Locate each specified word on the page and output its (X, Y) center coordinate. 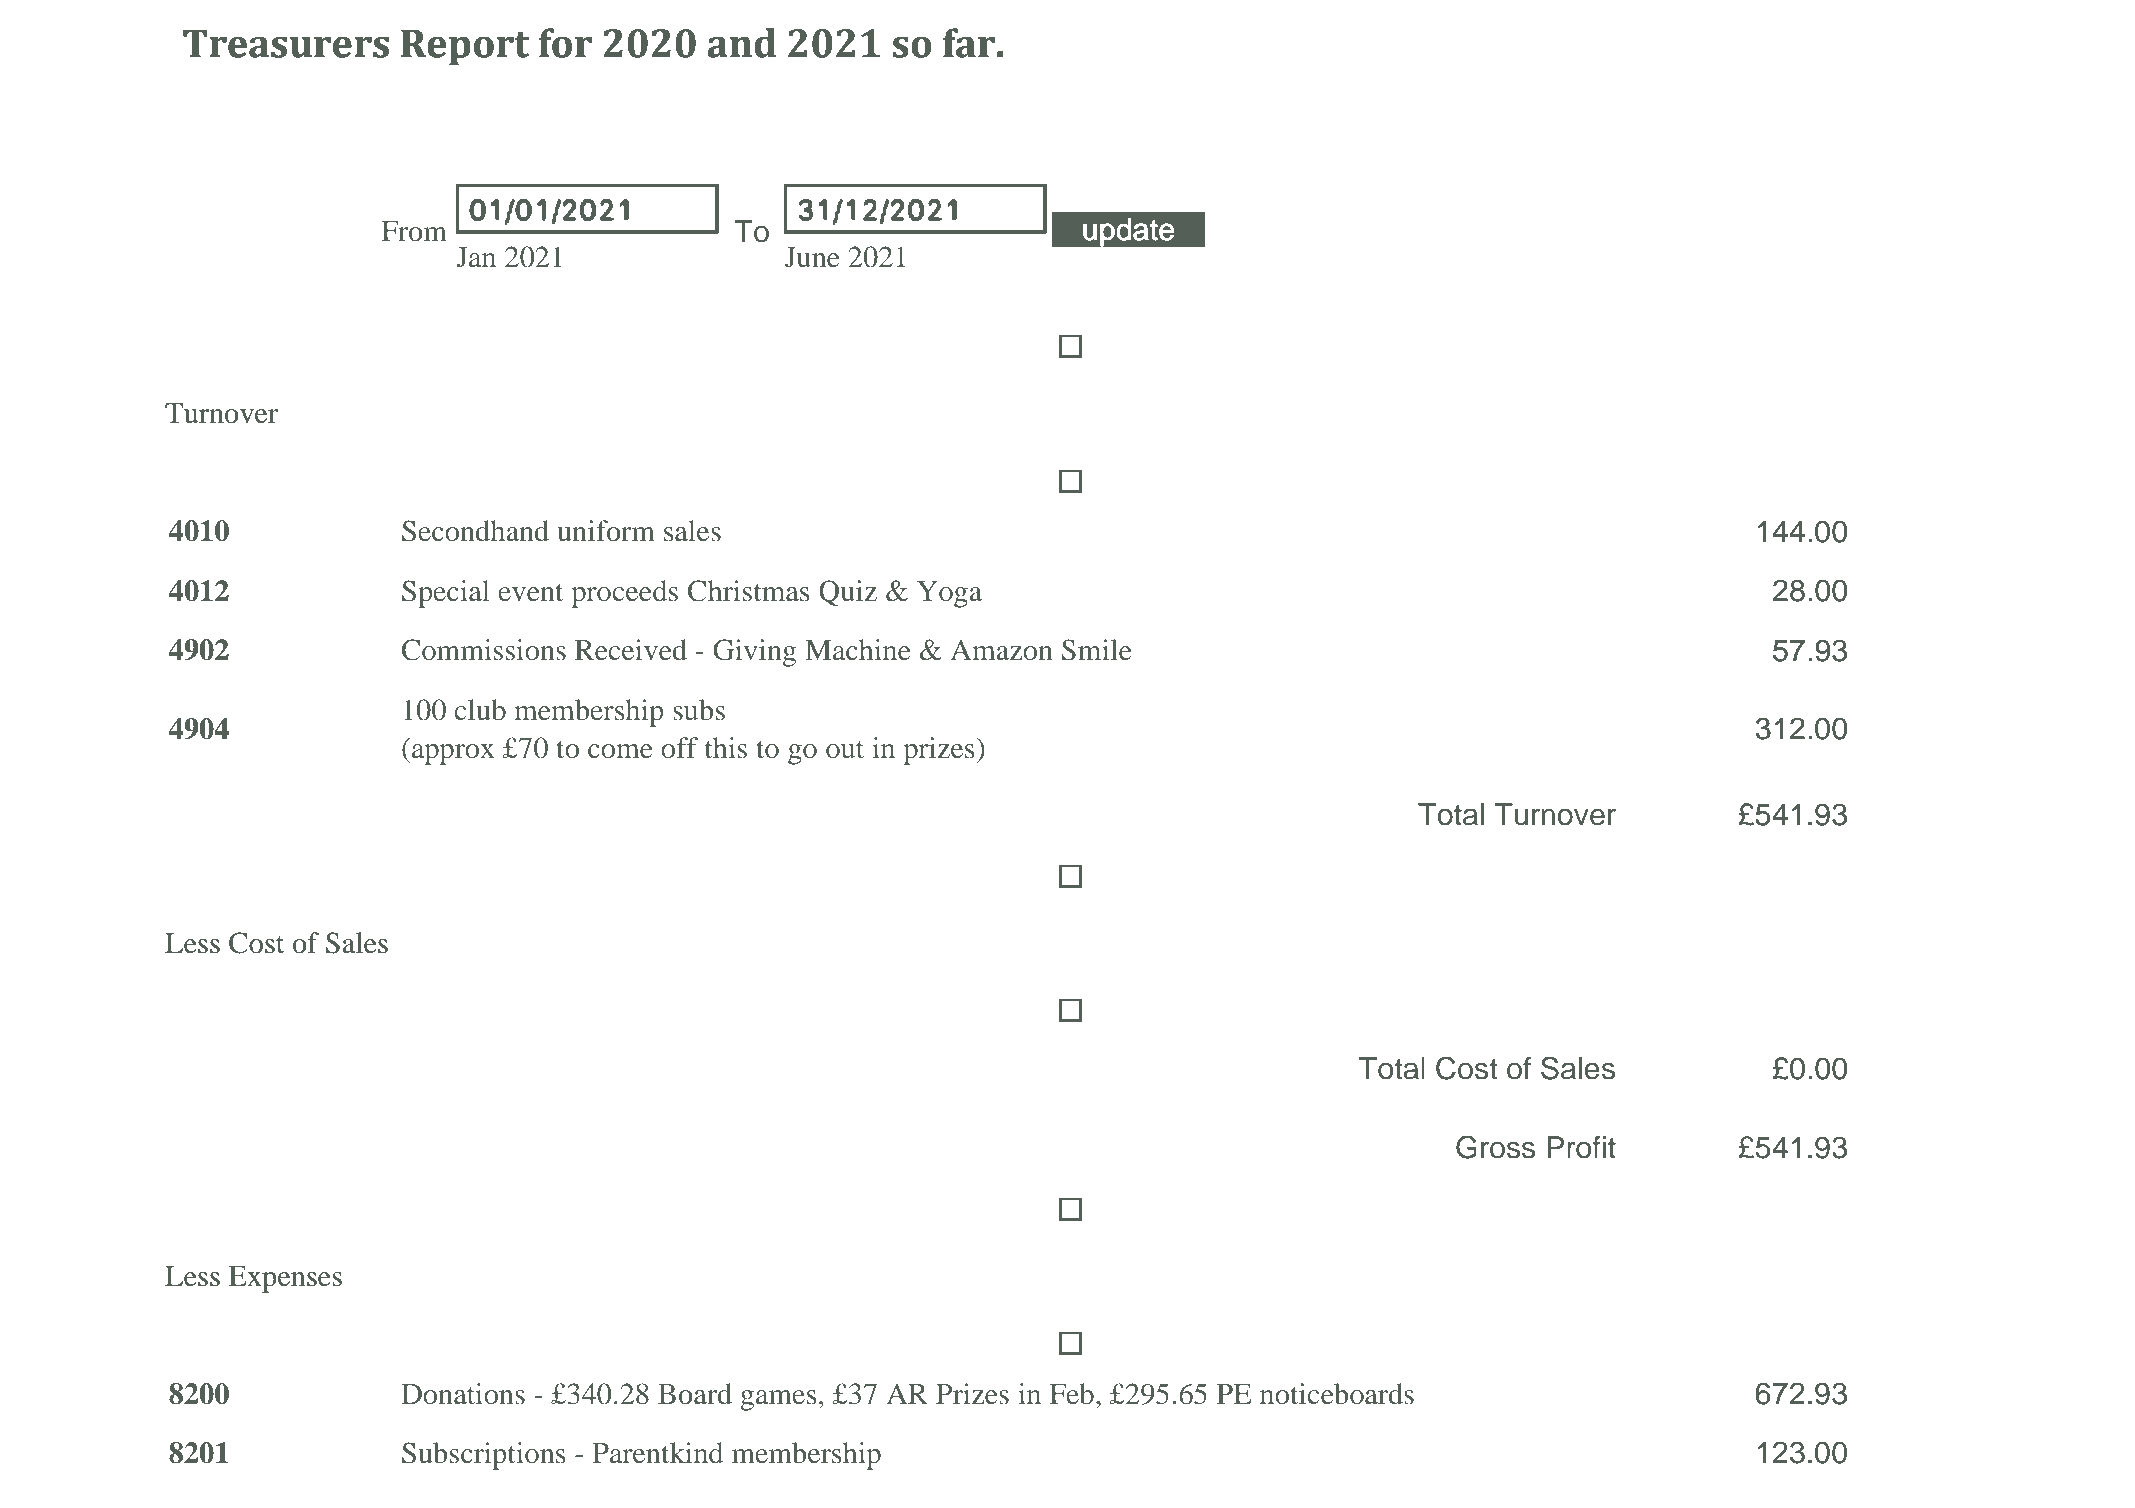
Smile (1097, 650)
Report (465, 47)
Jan (476, 257)
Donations (463, 1394)
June (812, 257)
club (480, 710)
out (845, 750)
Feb (1072, 1394)
